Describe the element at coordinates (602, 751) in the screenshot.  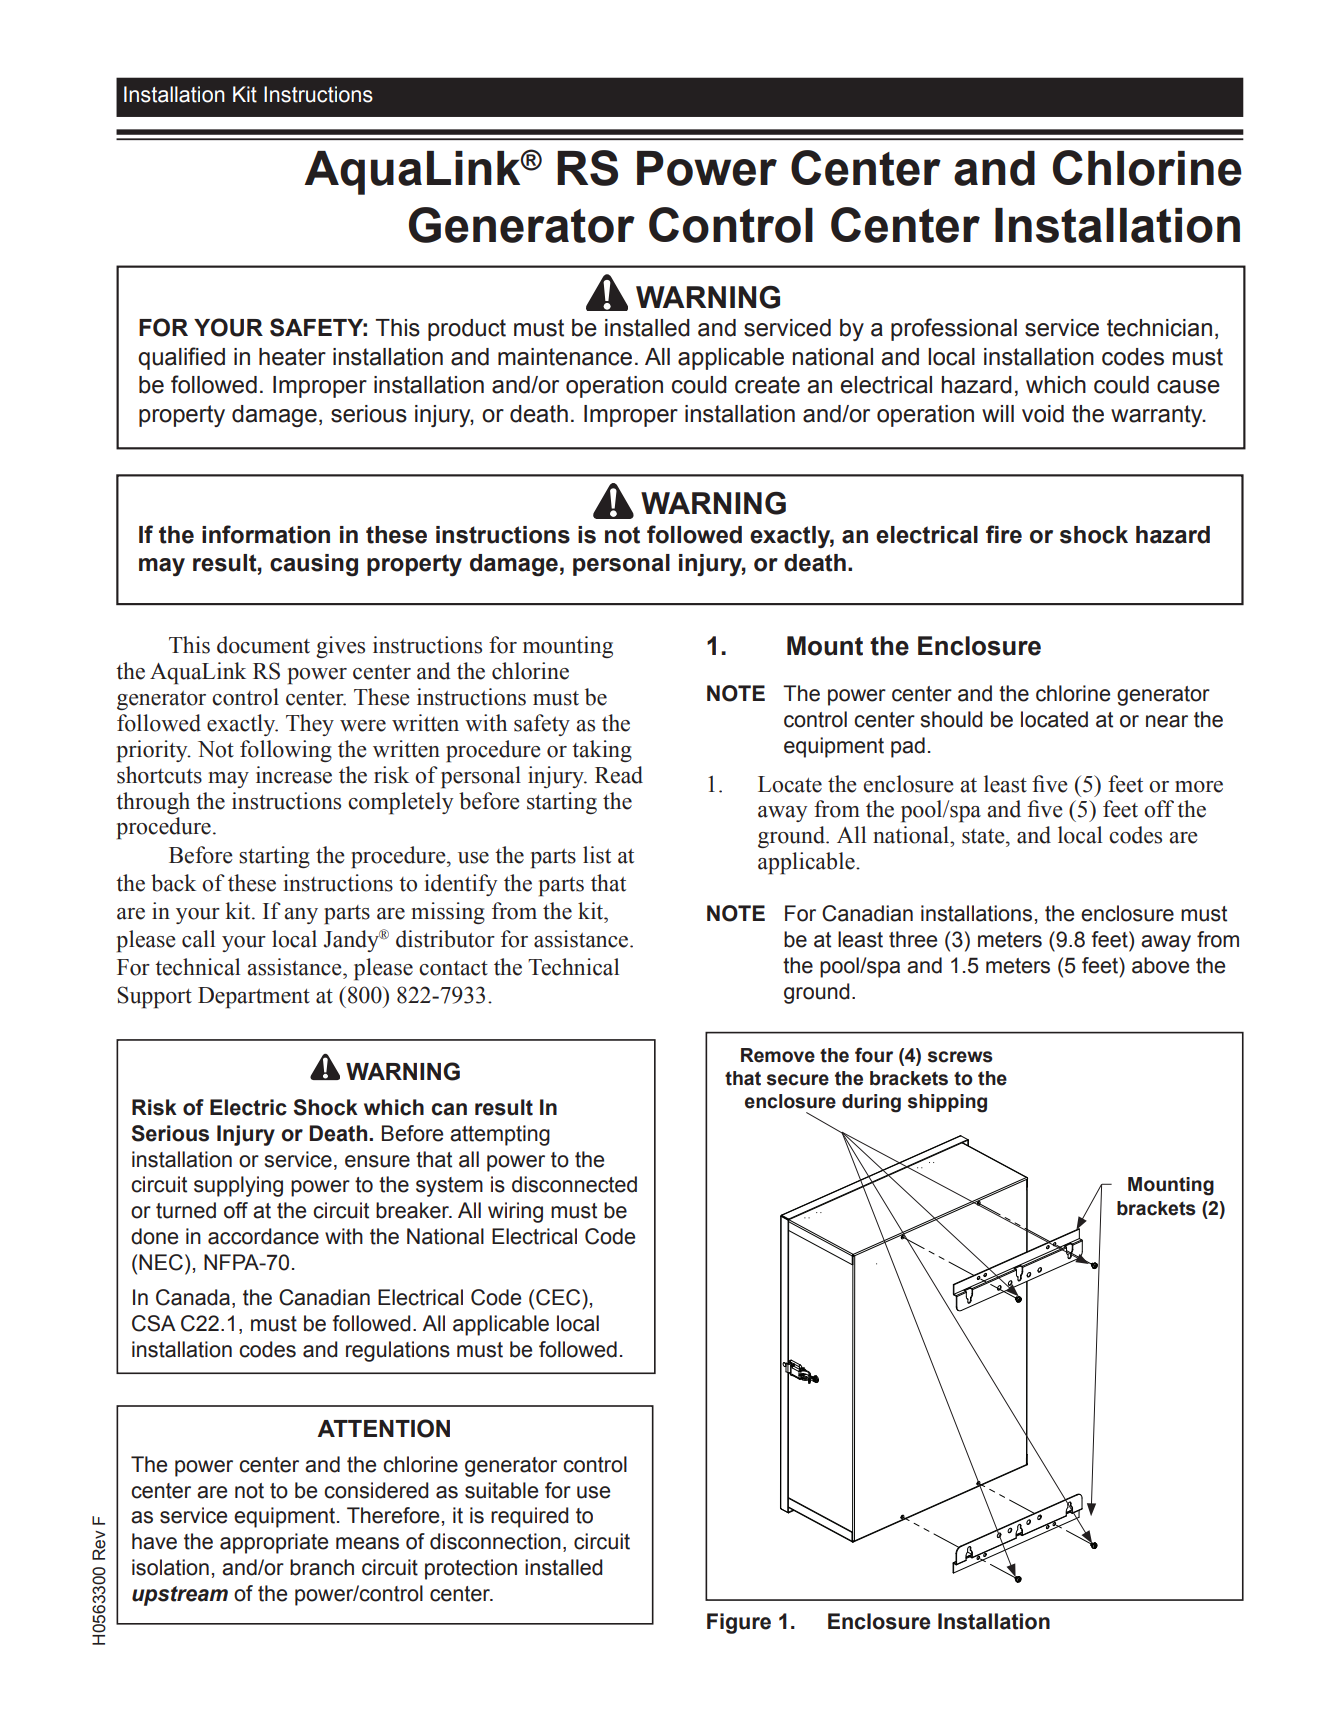
I see `taking` at that location.
